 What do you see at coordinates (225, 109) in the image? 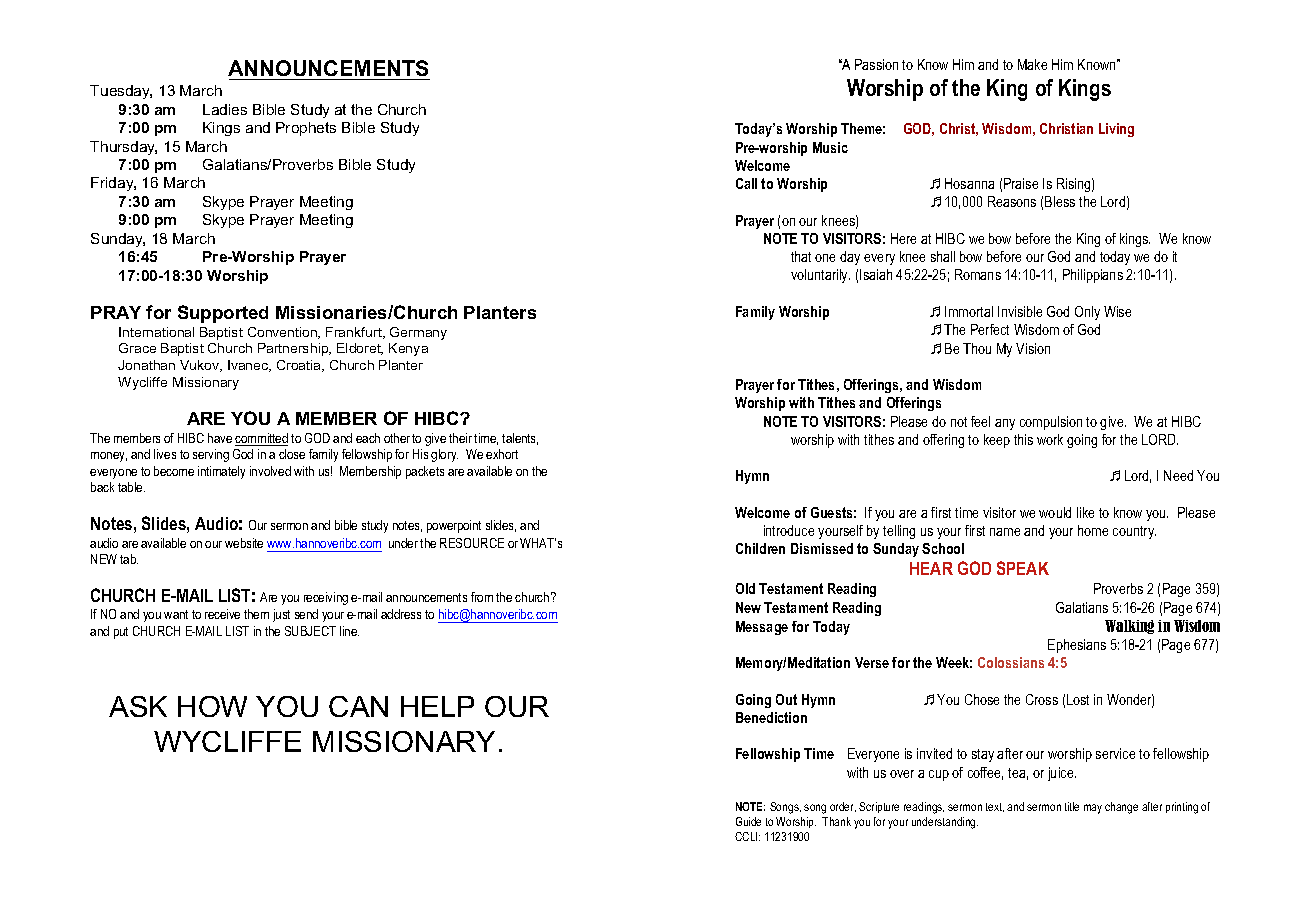
I see `Ladies` at bounding box center [225, 109].
